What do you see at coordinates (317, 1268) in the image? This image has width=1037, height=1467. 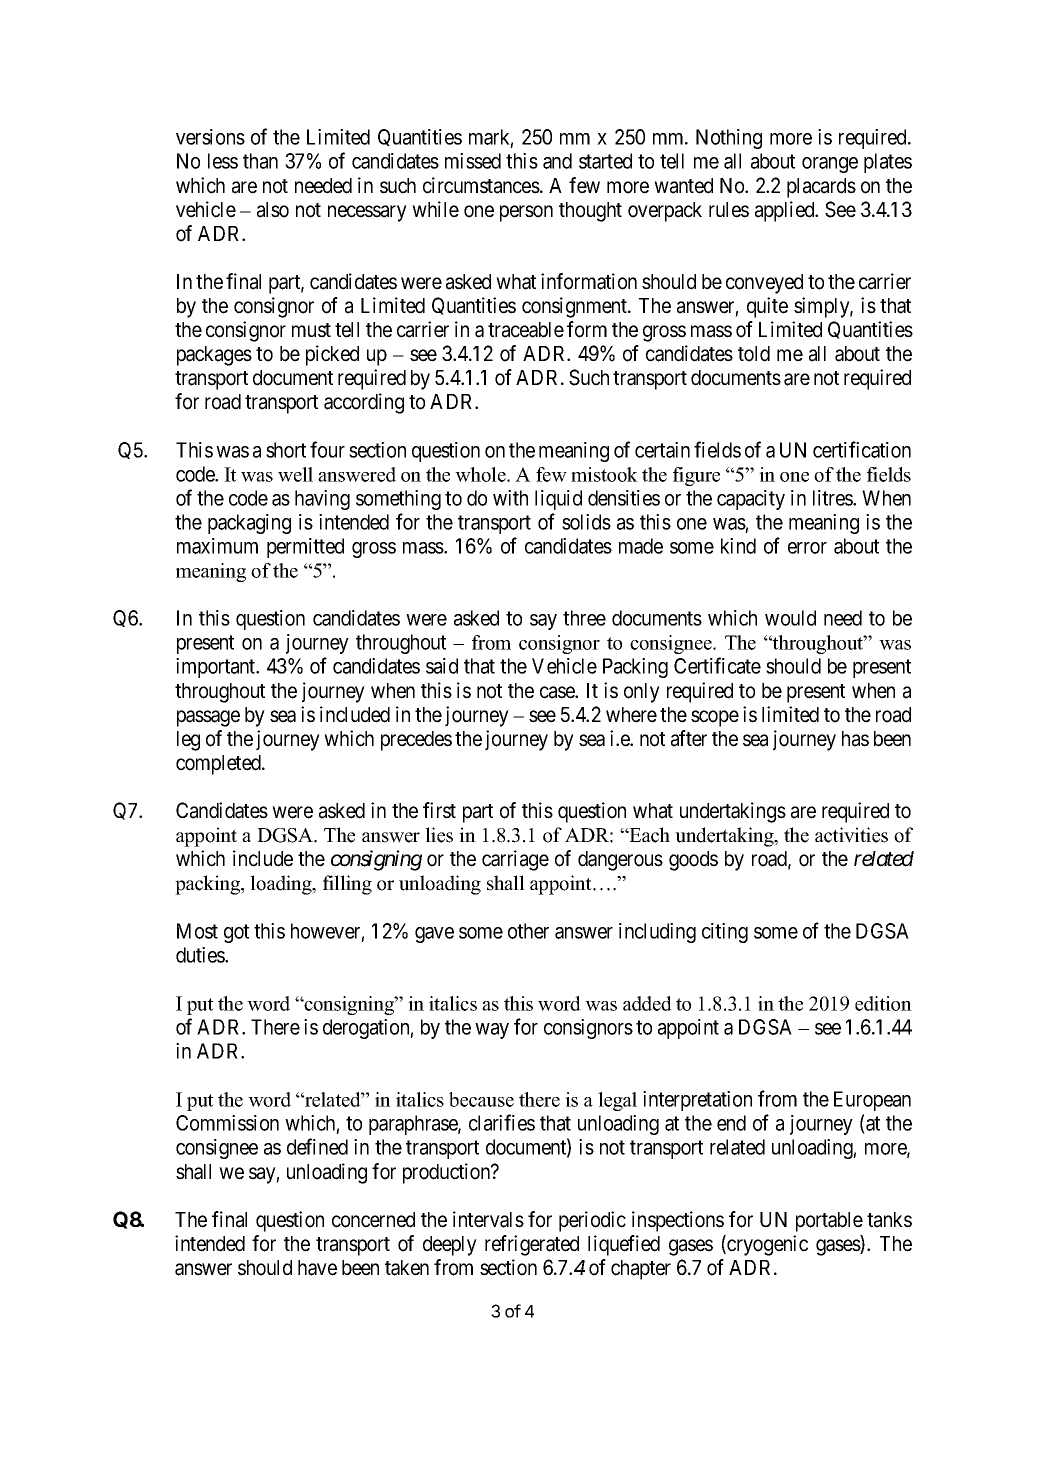 I see `have` at bounding box center [317, 1268].
